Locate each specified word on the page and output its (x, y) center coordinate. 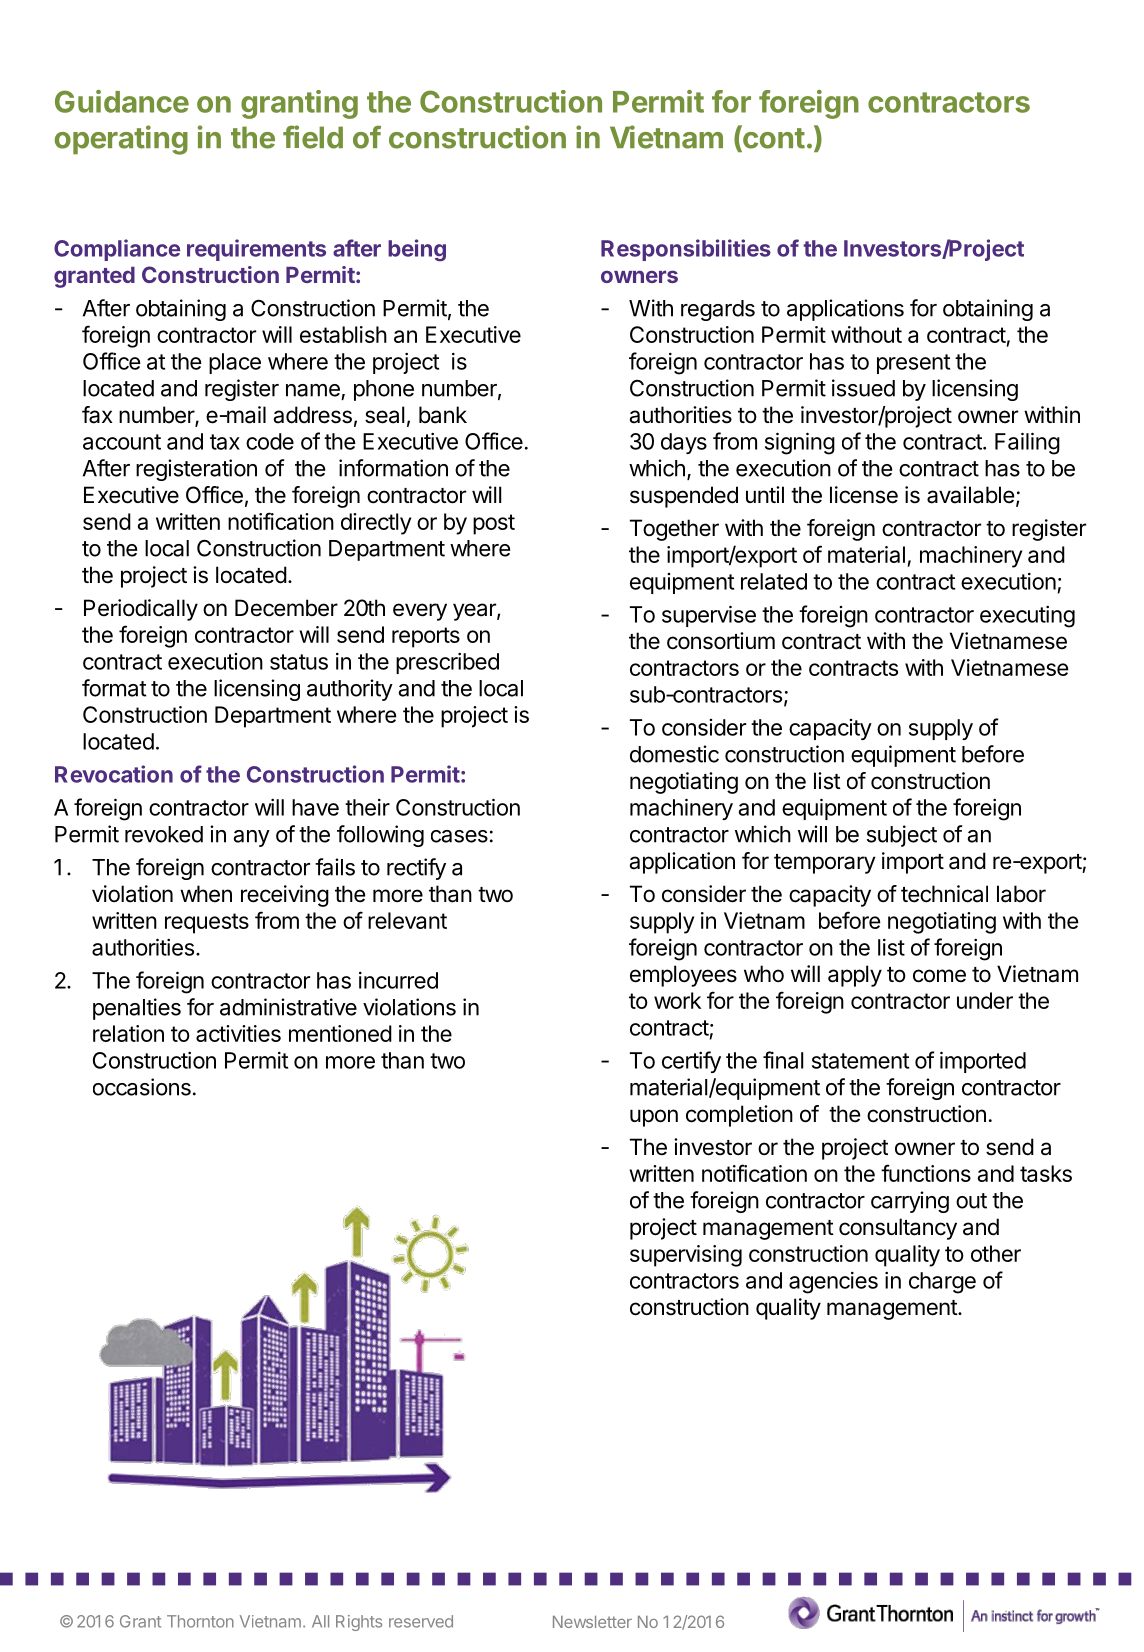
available (970, 495)
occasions (142, 1087)
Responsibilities (686, 250)
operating (121, 140)
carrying (910, 1202)
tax (225, 442)
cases (459, 836)
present (913, 364)
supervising (686, 1256)
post (494, 524)
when (206, 894)
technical (944, 894)
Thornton (200, 1621)
